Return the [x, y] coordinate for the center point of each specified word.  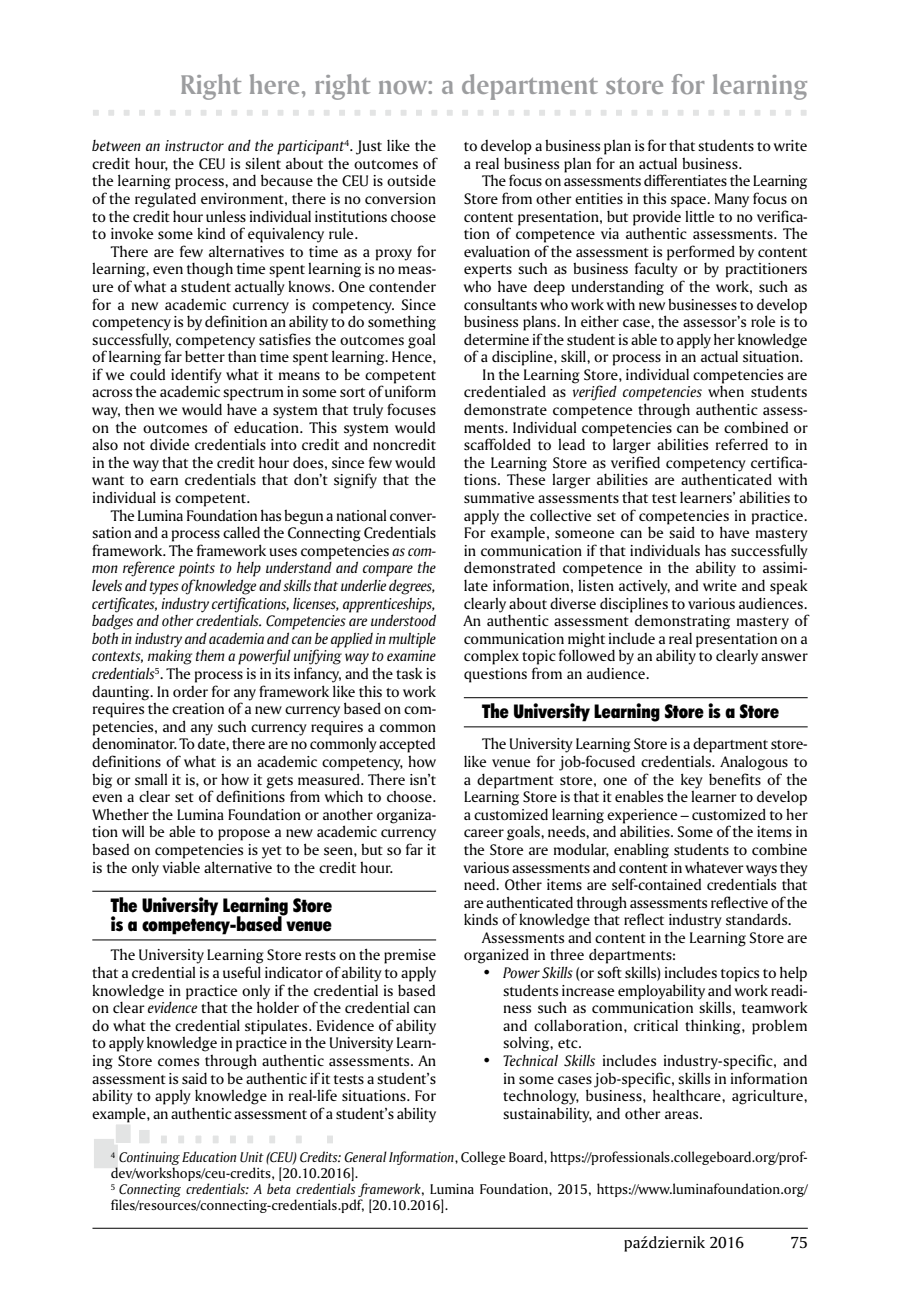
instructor [194, 146]
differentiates [685, 180]
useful [242, 972]
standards [758, 919]
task [409, 673]
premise [410, 956]
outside [411, 180]
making [170, 657]
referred [742, 444]
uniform [410, 391]
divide [170, 444]
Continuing [148, 1160]
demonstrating [682, 622]
